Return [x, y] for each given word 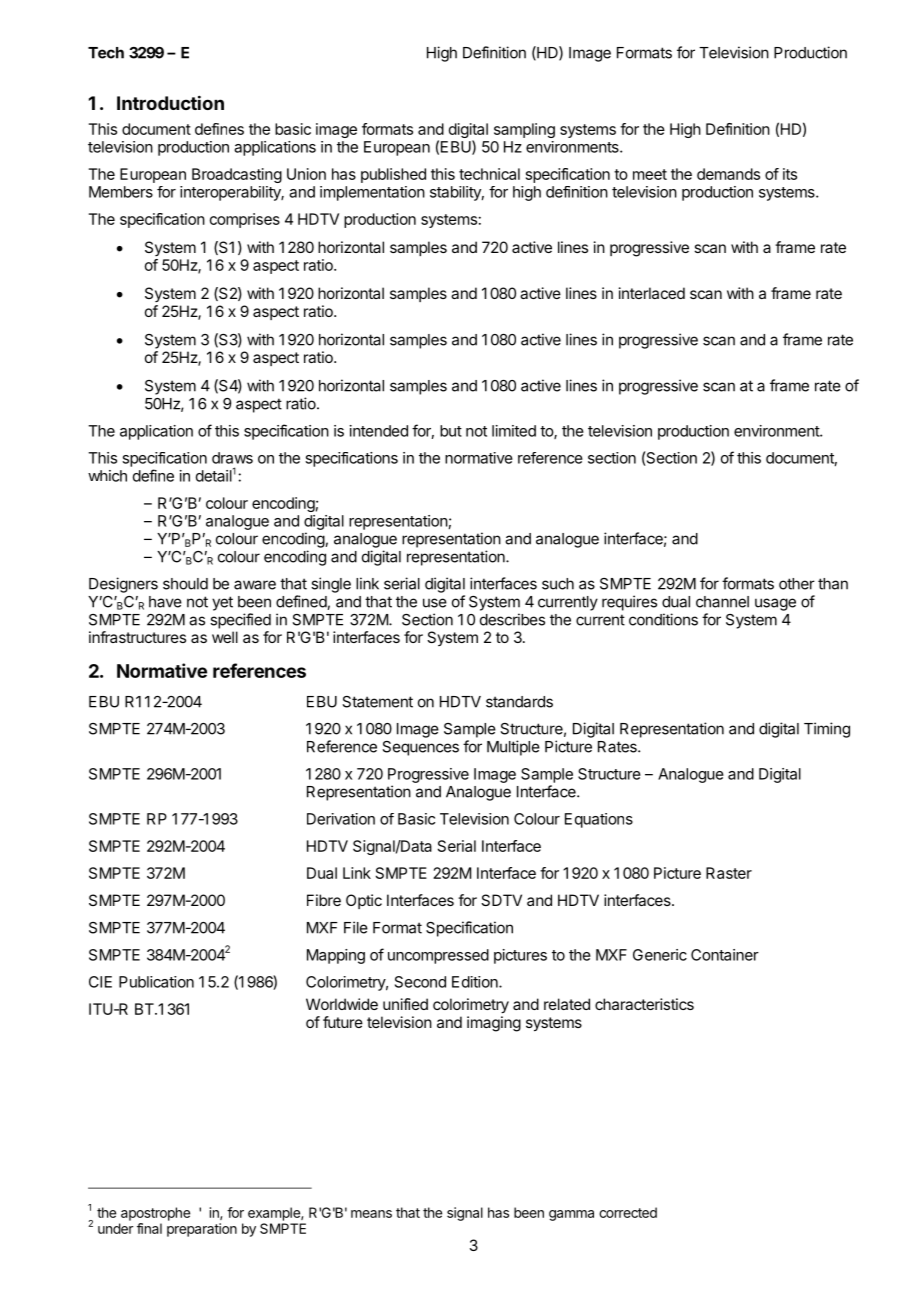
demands [728, 174]
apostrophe [155, 1214]
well [225, 637]
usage [775, 604]
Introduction [170, 102]
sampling [524, 130]
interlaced [652, 293]
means [371, 1214]
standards [519, 702]
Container [725, 955]
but [451, 431]
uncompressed [438, 956]
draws [232, 458]
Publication [156, 982]
